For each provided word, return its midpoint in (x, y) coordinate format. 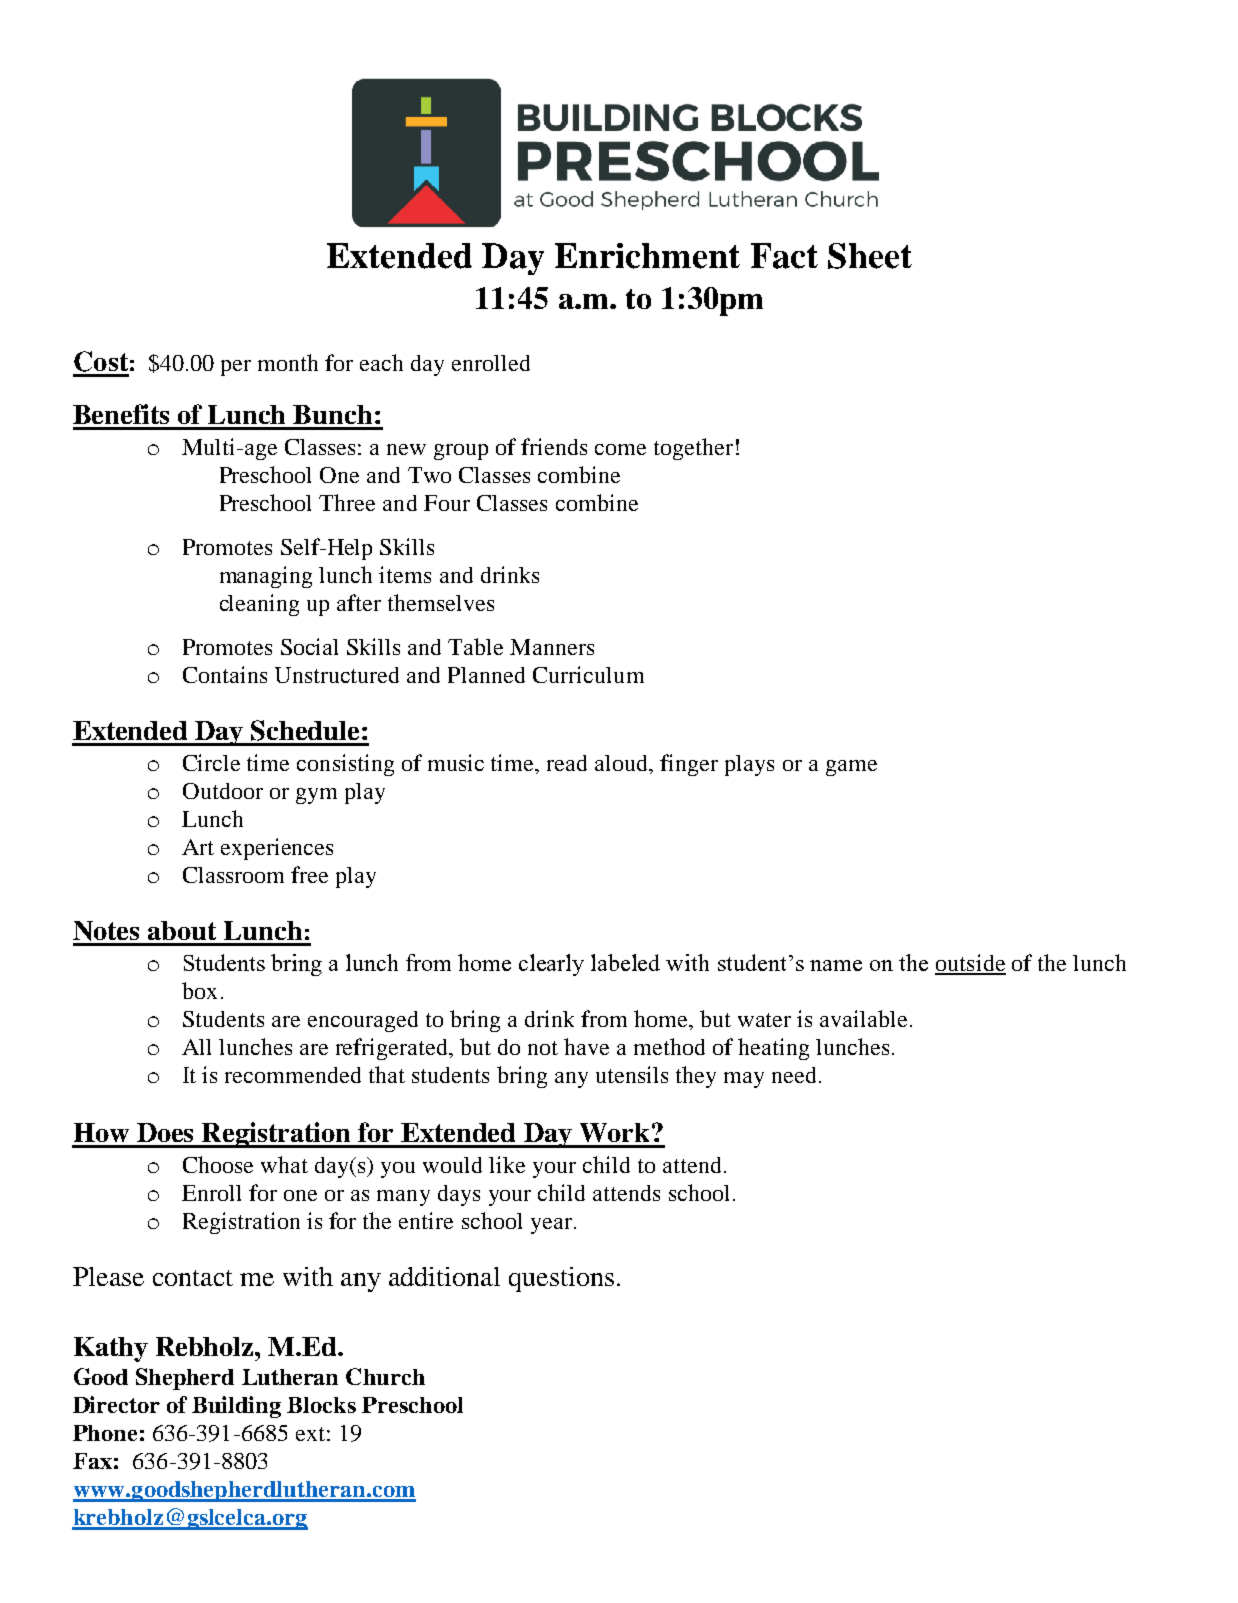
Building (236, 1407)
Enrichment (647, 256)
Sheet (870, 256)
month (288, 362)
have (586, 1046)
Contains (225, 674)
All (196, 1047)
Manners (552, 647)
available (863, 1018)
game (851, 768)
